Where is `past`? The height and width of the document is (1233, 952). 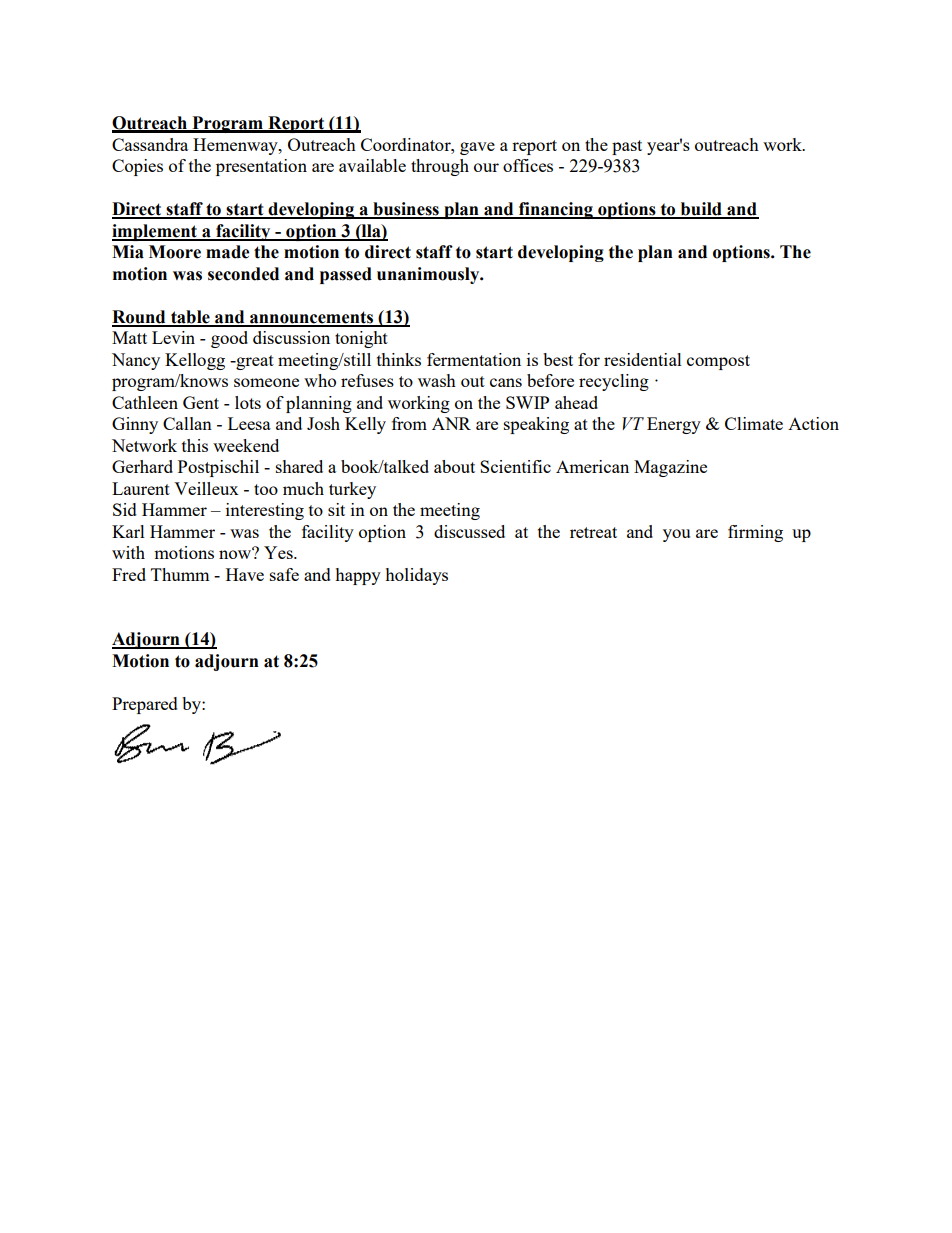 past is located at coordinates (627, 147).
